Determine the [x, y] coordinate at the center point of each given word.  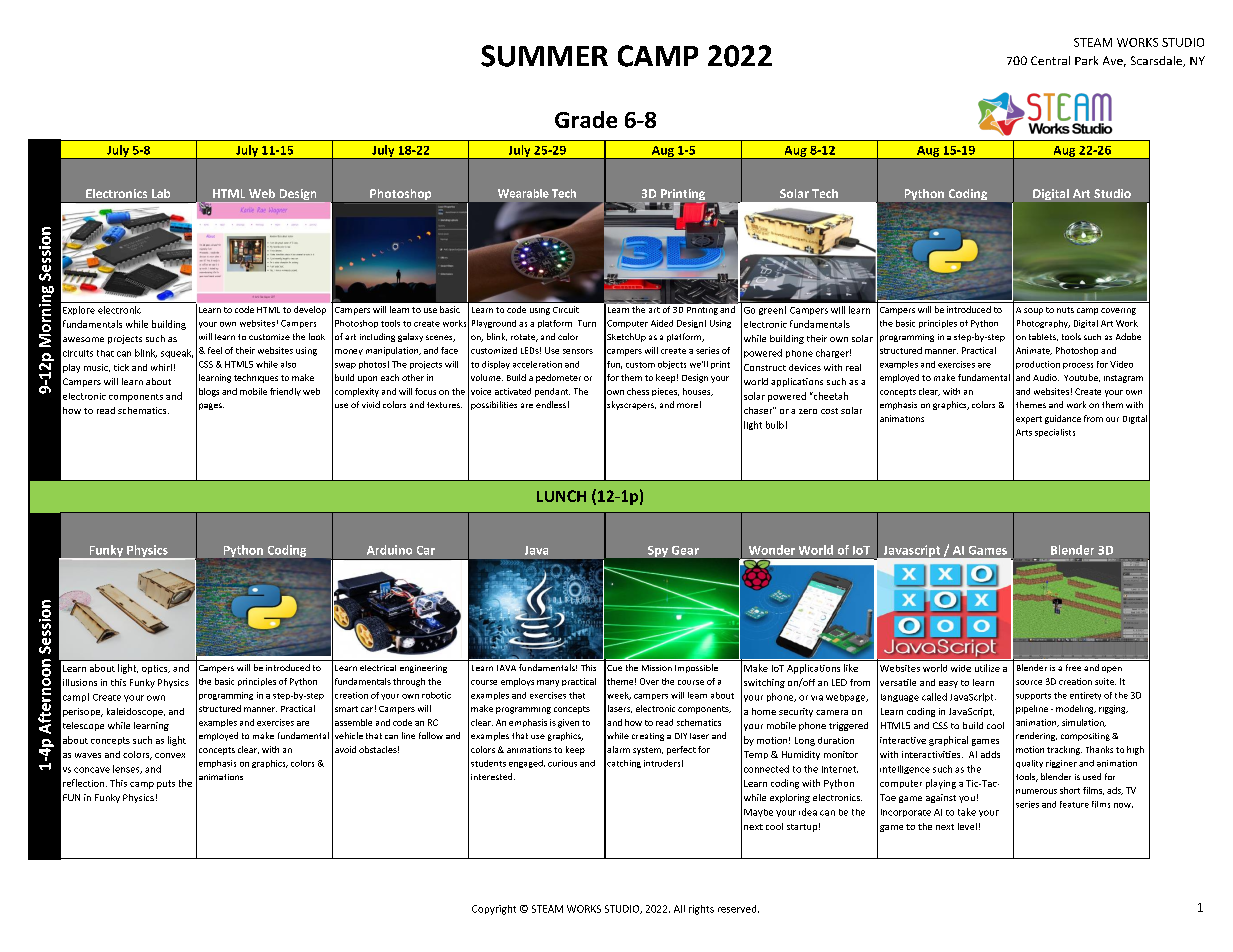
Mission [657, 668]
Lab [161, 193]
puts [166, 784]
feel [215, 350]
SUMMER [544, 56]
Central [1050, 60]
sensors [578, 351]
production [1038, 365]
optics [156, 669]
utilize [987, 668]
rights [701, 910]
